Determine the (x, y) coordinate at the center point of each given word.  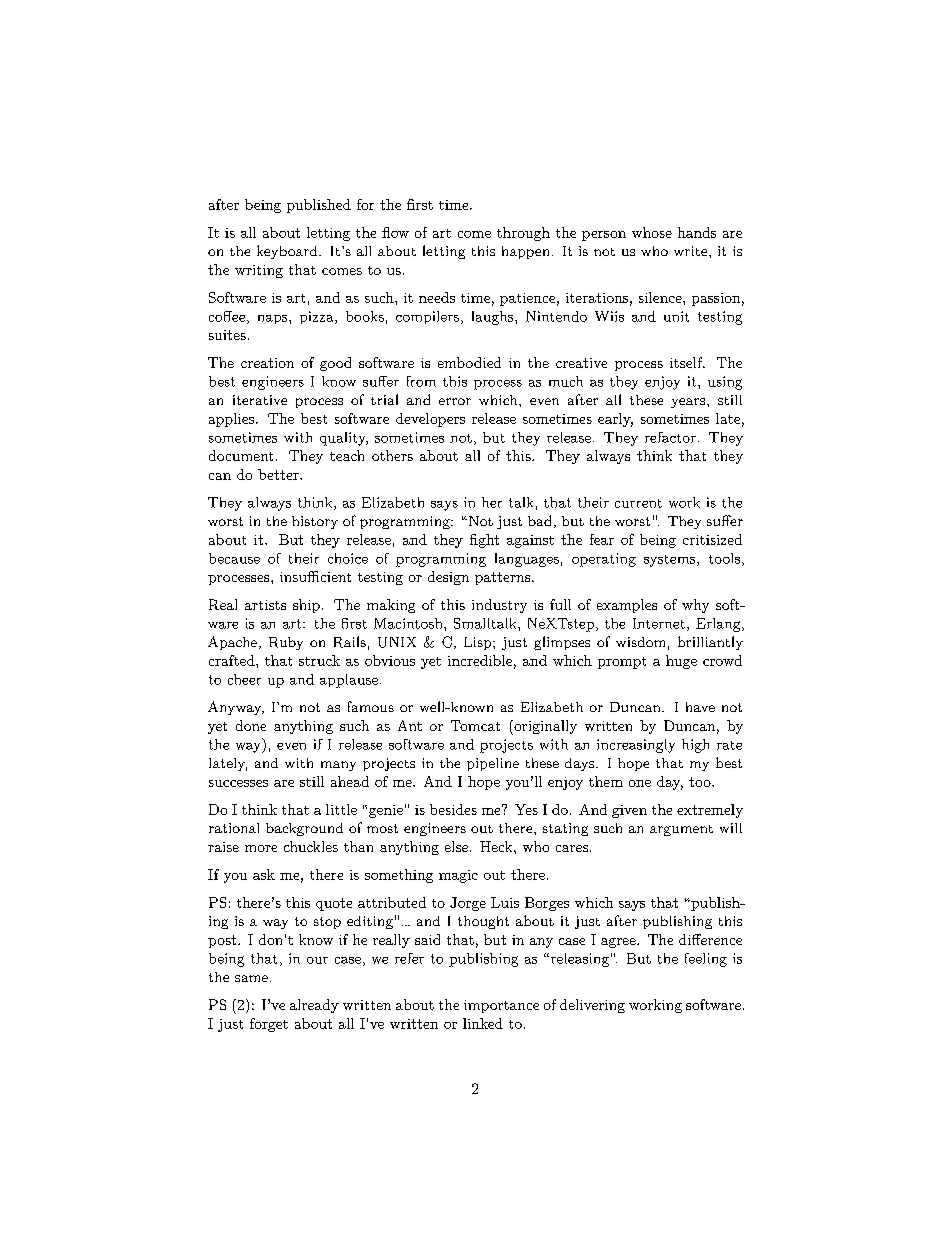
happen (525, 252)
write (692, 251)
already (314, 1006)
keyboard (288, 252)
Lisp (479, 643)
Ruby (286, 643)
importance (501, 1006)
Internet (659, 623)
